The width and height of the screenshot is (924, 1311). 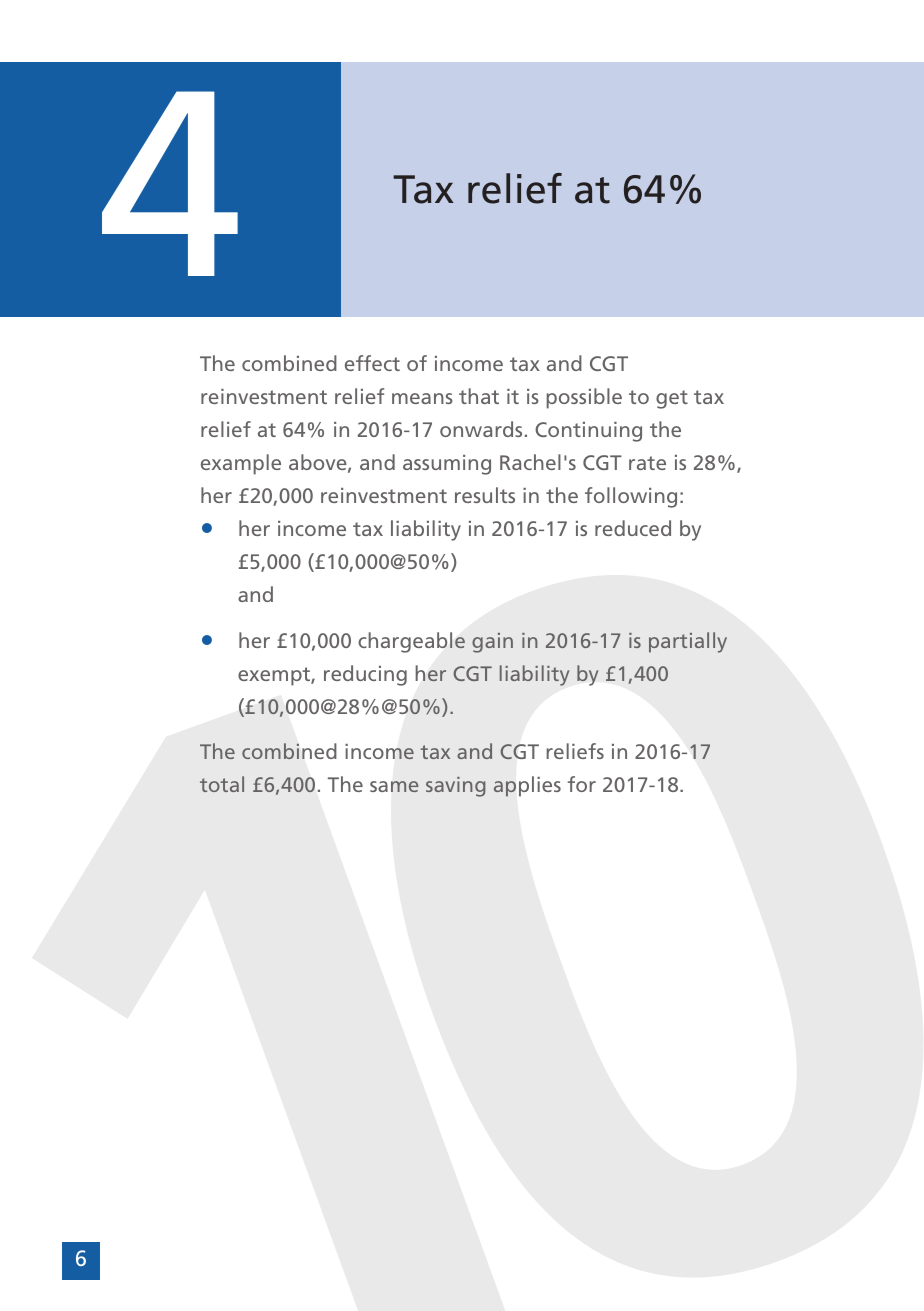 I want to click on reduced, so click(x=633, y=528).
